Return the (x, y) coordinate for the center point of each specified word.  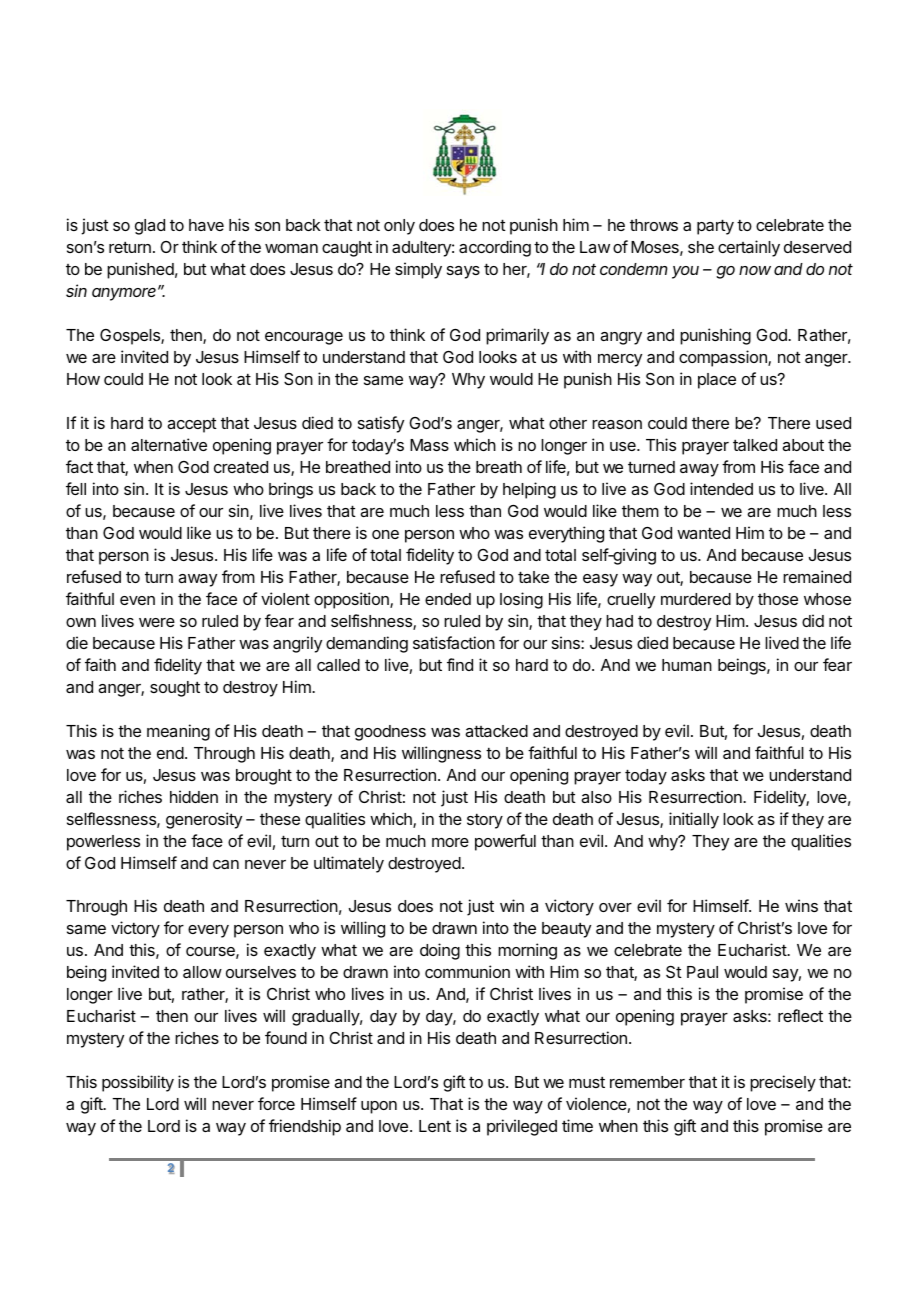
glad (150, 227)
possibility (138, 1083)
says (463, 272)
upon (379, 1107)
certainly (749, 248)
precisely (783, 1083)
